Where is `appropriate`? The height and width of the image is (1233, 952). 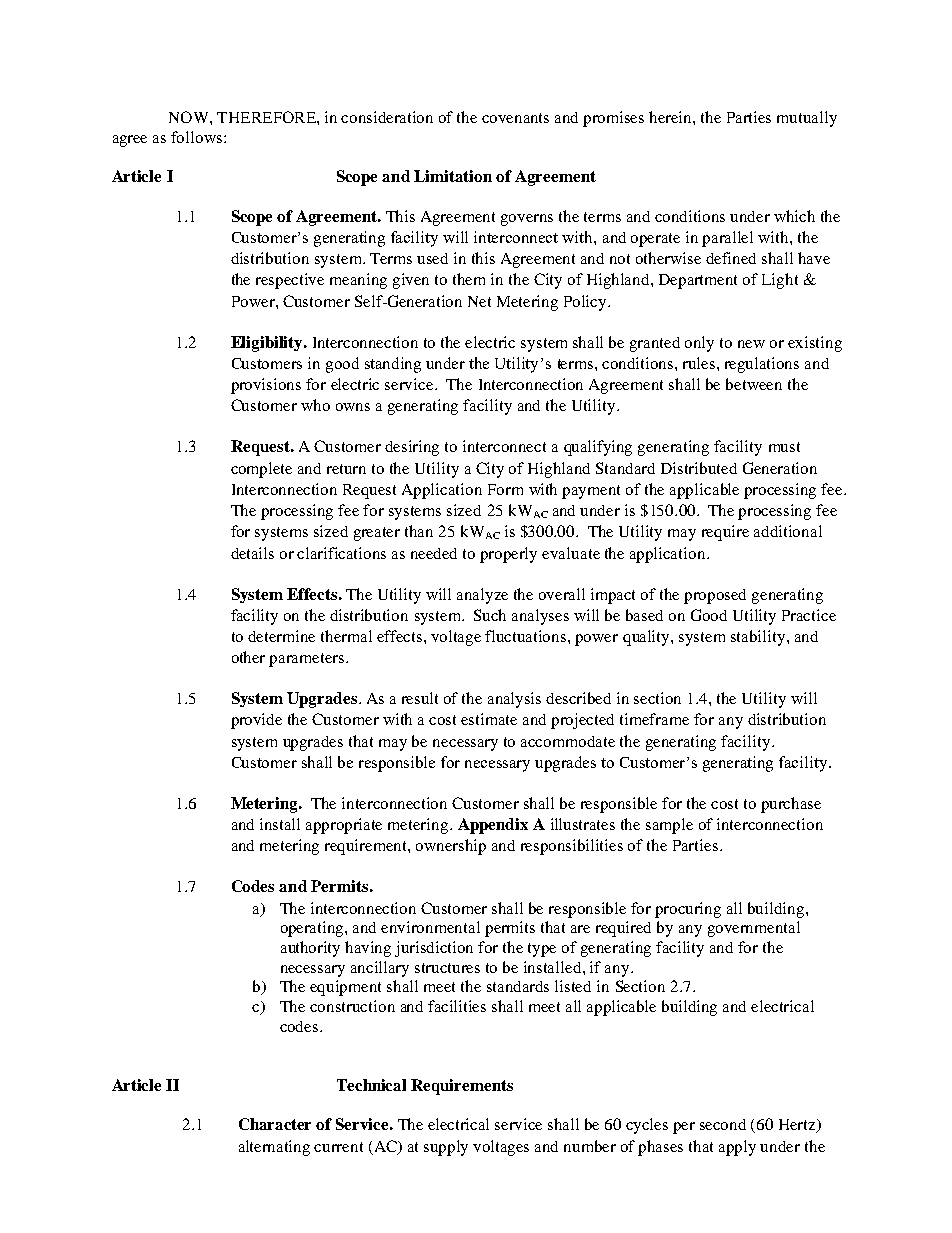
appropriate is located at coordinates (344, 826).
